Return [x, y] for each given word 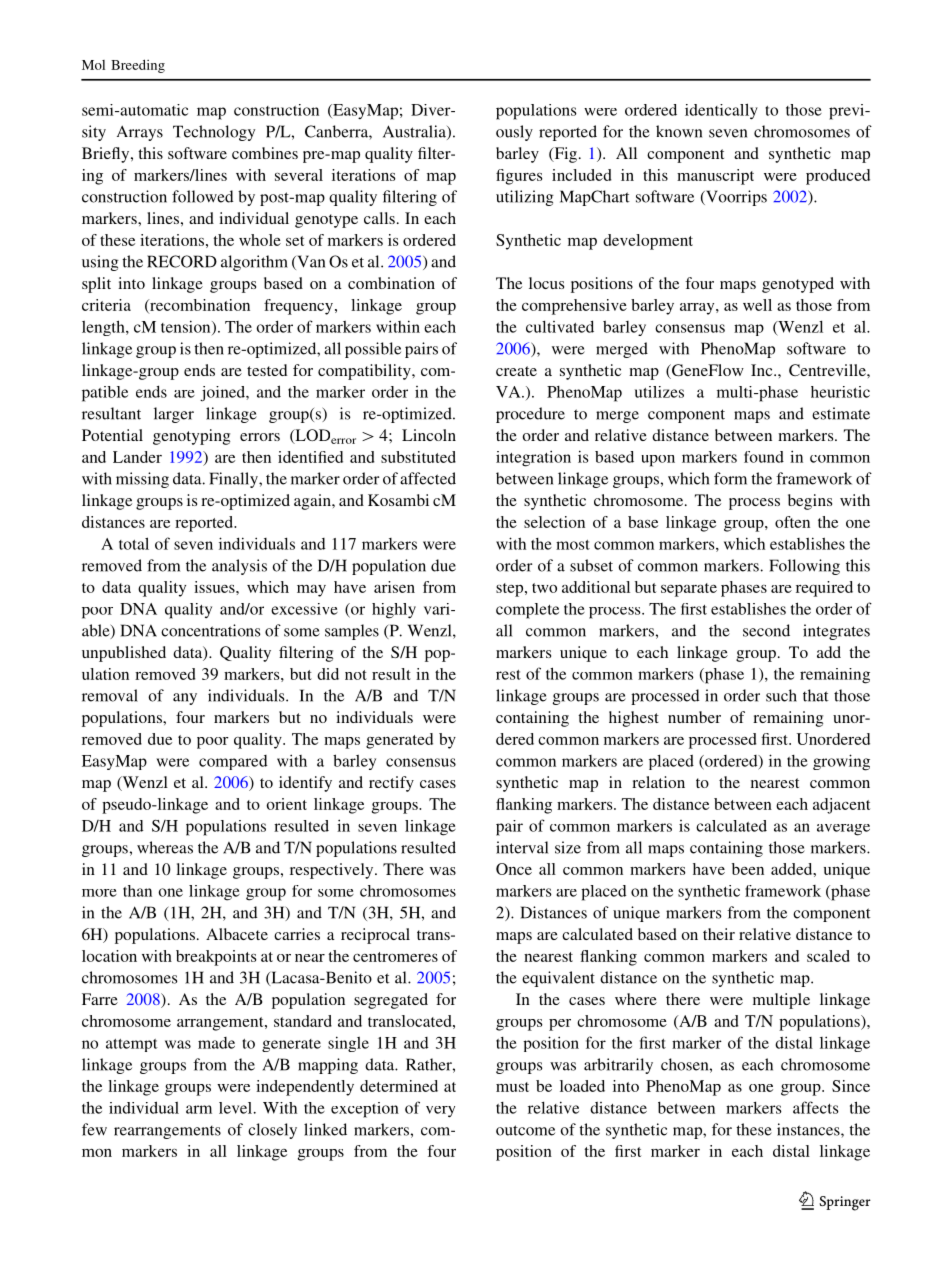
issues [215, 587]
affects [816, 1107]
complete [527, 611]
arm [199, 1109]
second [766, 630]
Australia [415, 132]
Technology [214, 133]
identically [721, 111]
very [440, 1112]
